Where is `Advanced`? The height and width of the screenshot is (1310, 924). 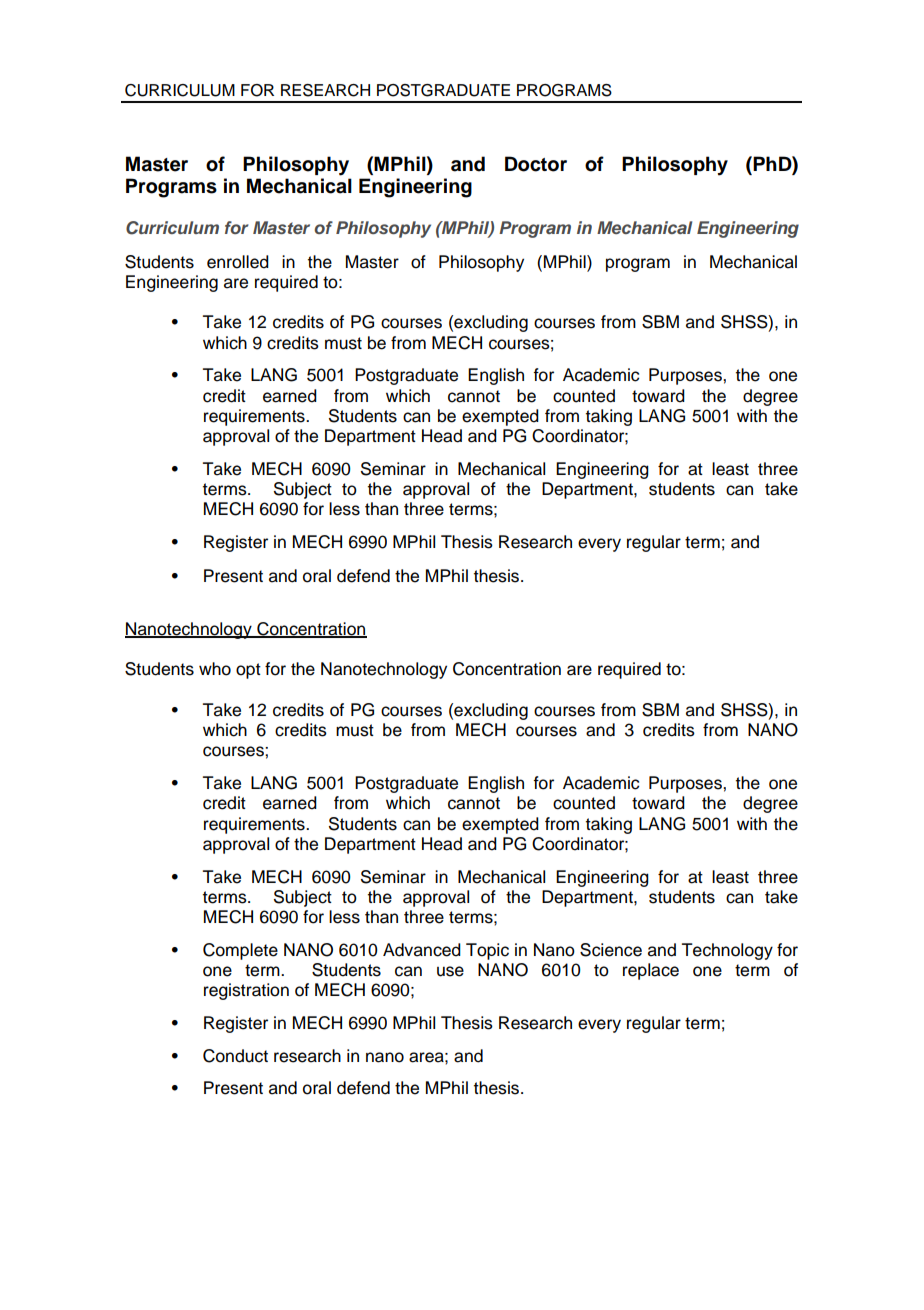
Advanced is located at coordinates (422, 950).
